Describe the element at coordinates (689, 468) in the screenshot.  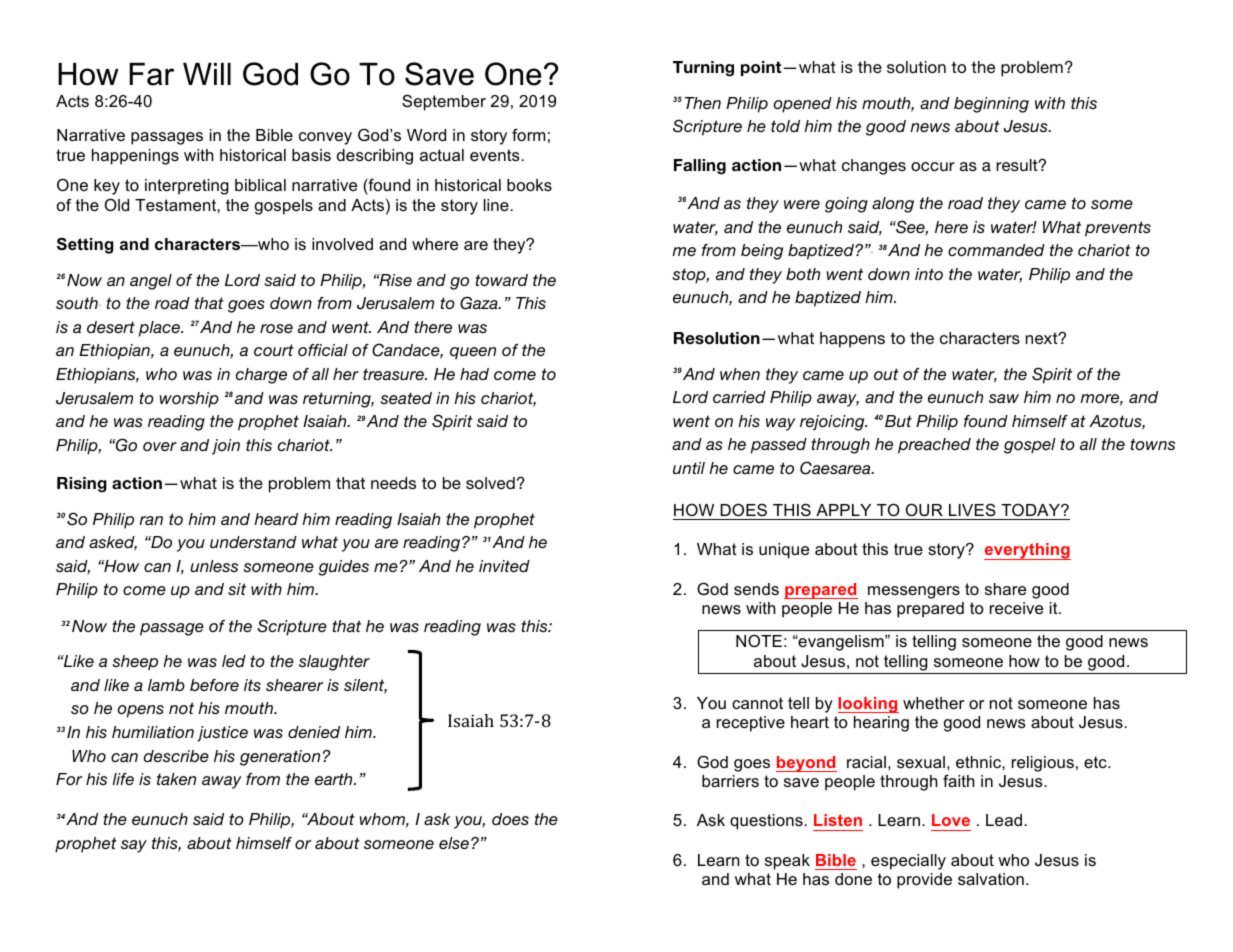
I see `until` at that location.
